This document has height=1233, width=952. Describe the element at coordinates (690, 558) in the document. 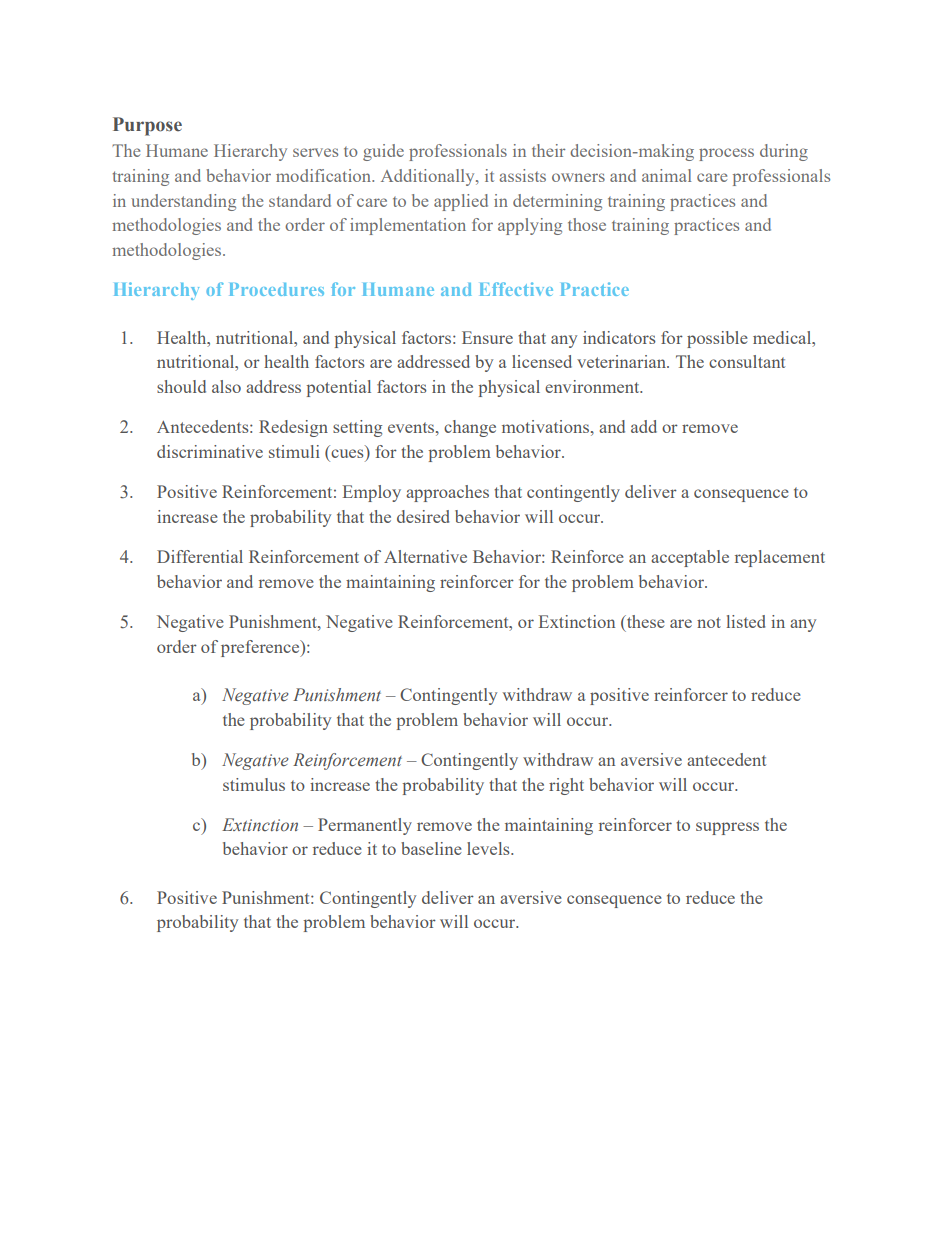

I see `acceptable` at that location.
